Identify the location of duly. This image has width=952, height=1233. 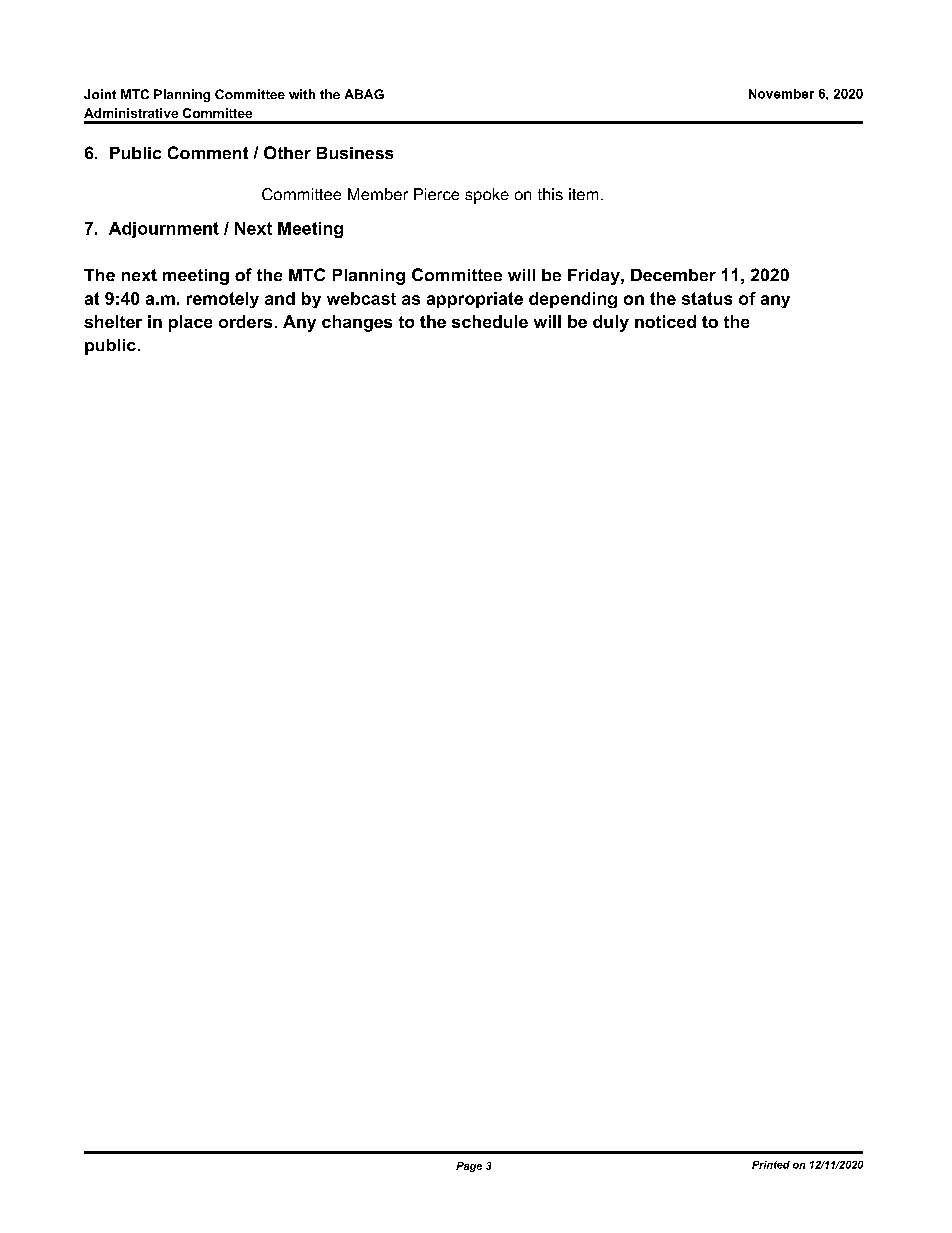
(611, 323).
